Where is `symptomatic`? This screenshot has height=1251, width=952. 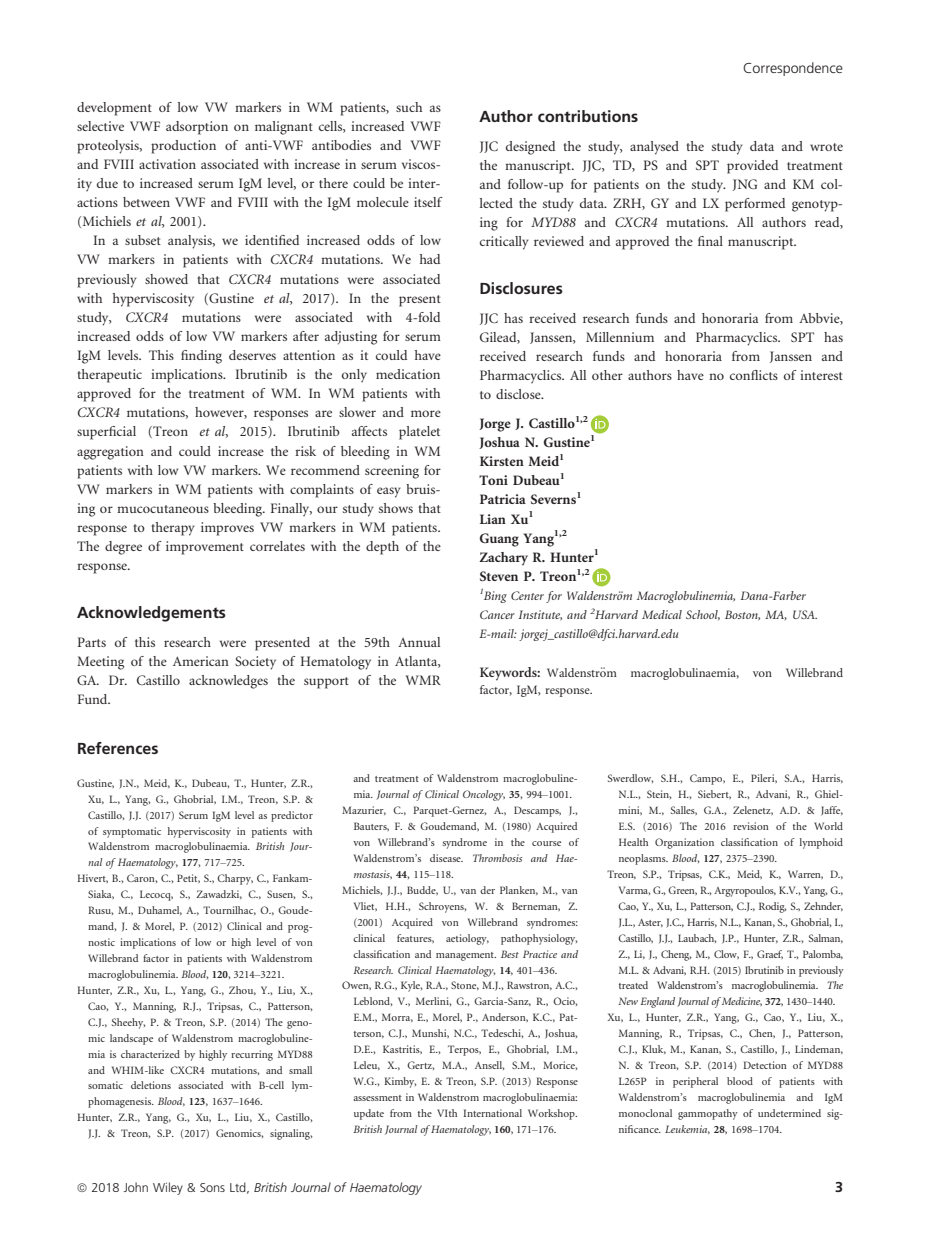 symptomatic is located at coordinates (132, 832).
